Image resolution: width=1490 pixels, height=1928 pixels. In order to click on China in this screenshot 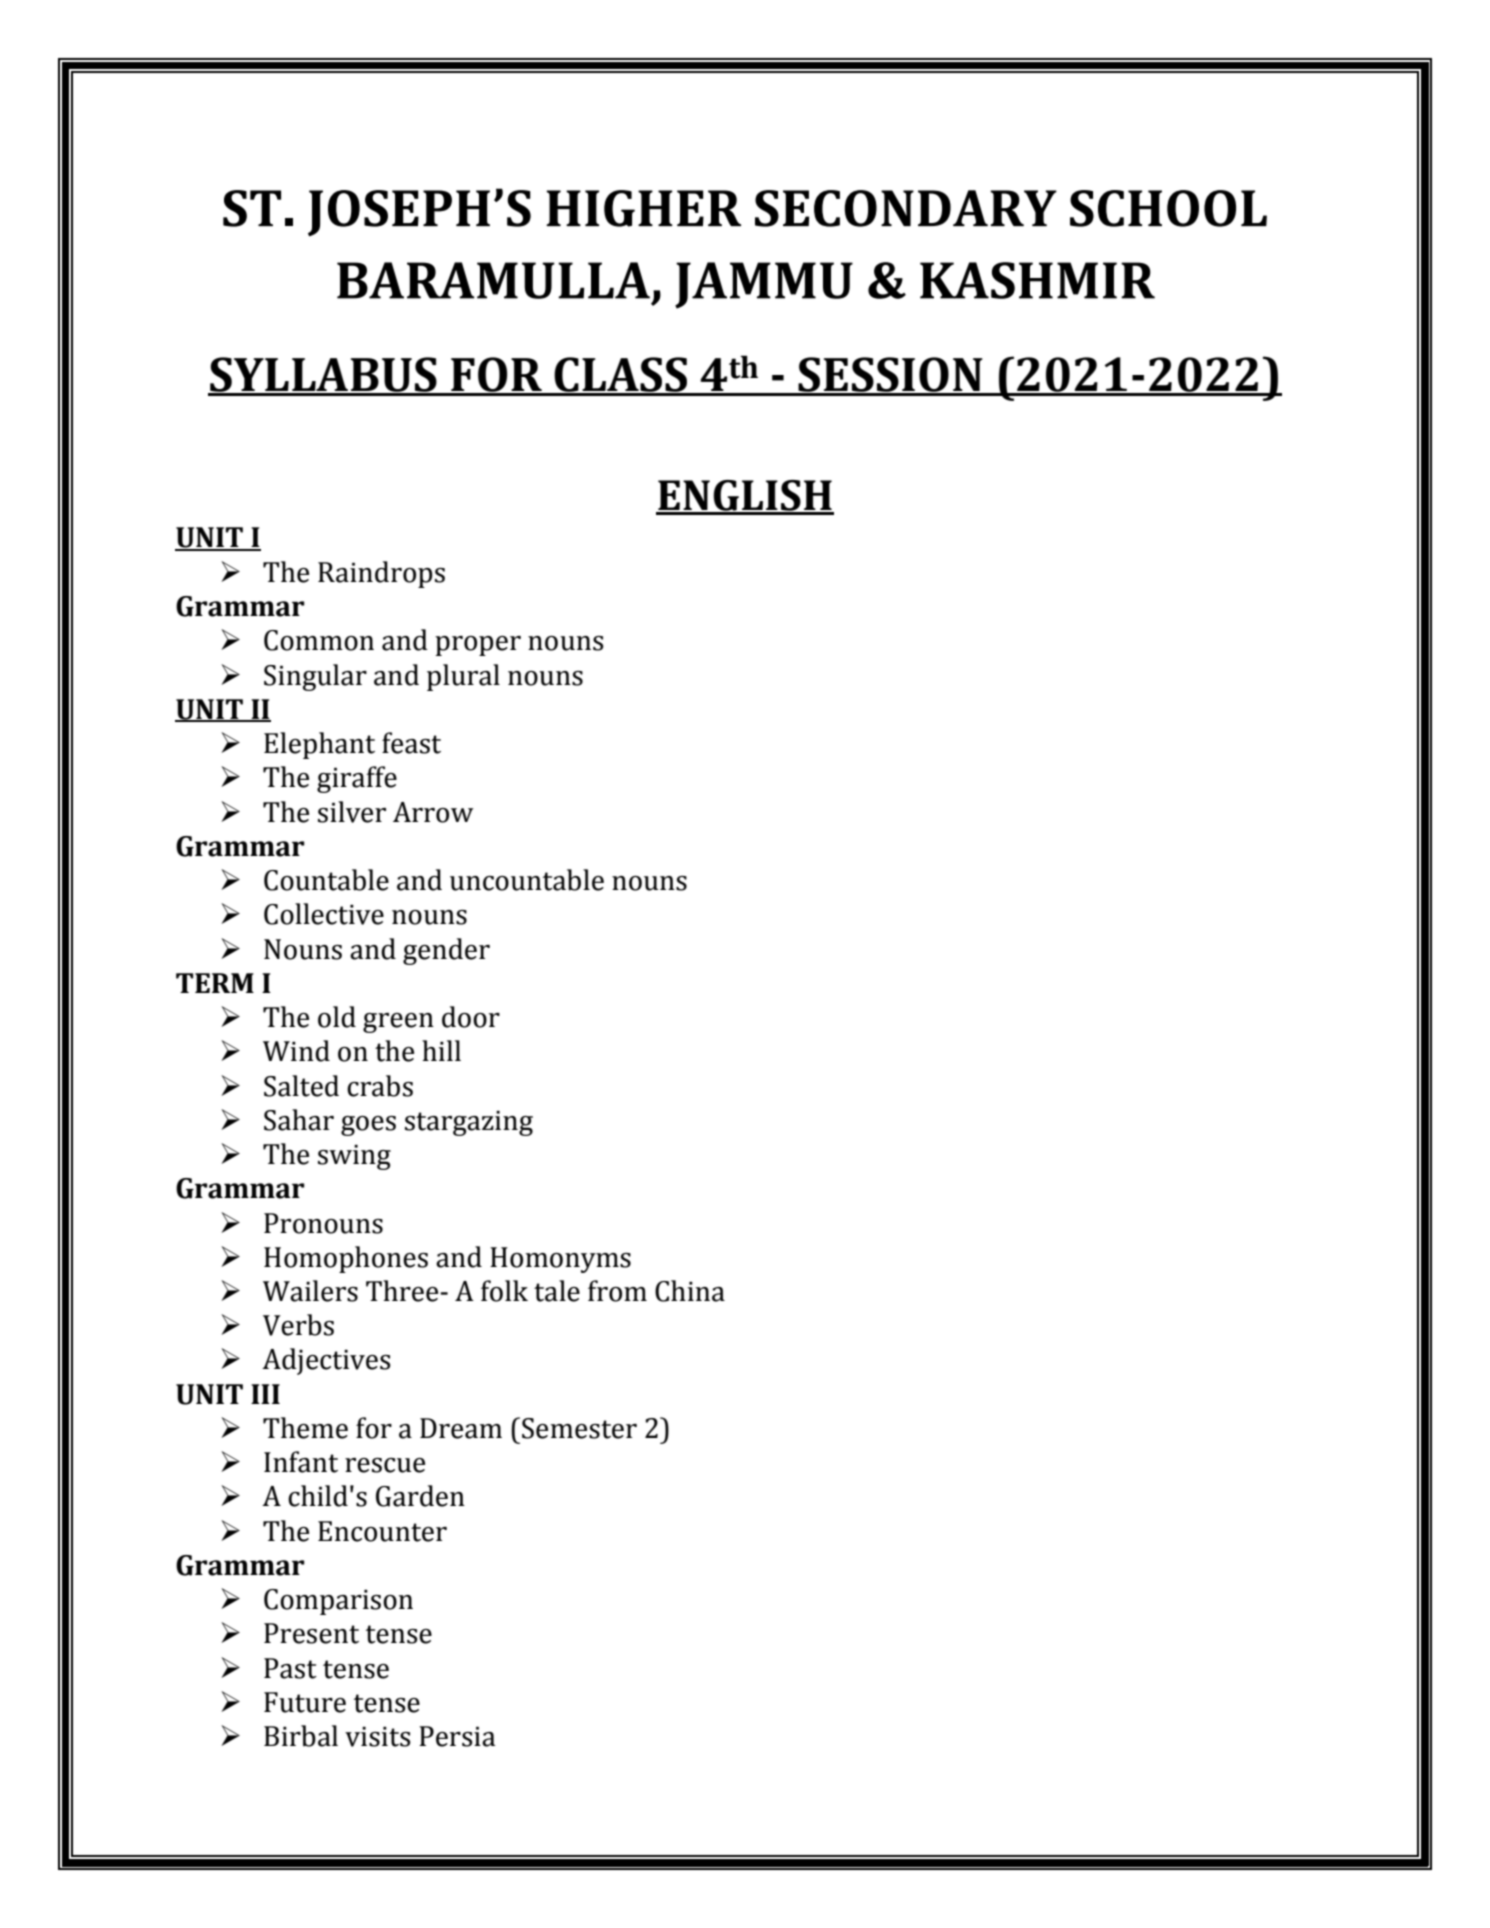, I will do `click(690, 1291)`.
